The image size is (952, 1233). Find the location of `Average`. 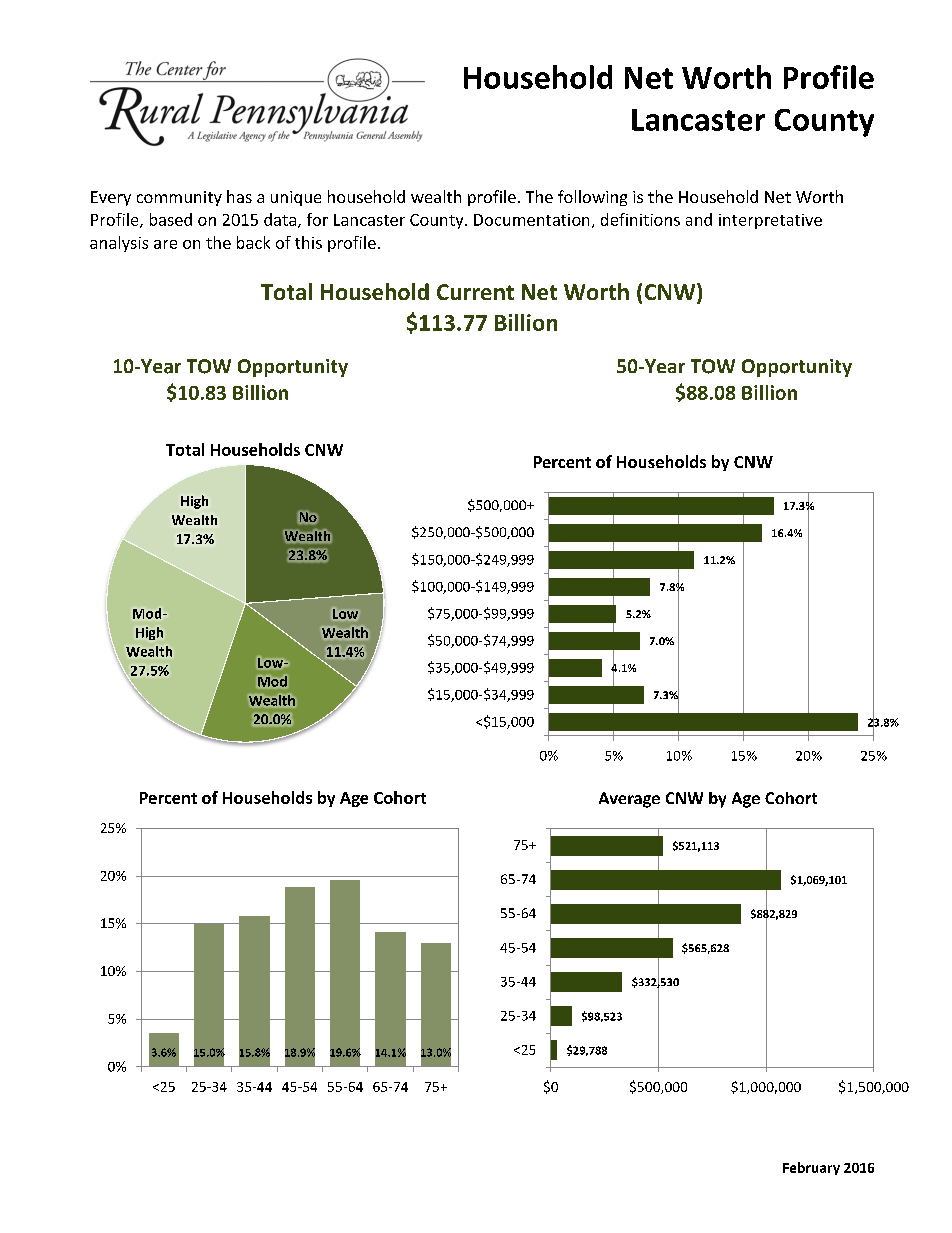

Average is located at coordinates (629, 800).
